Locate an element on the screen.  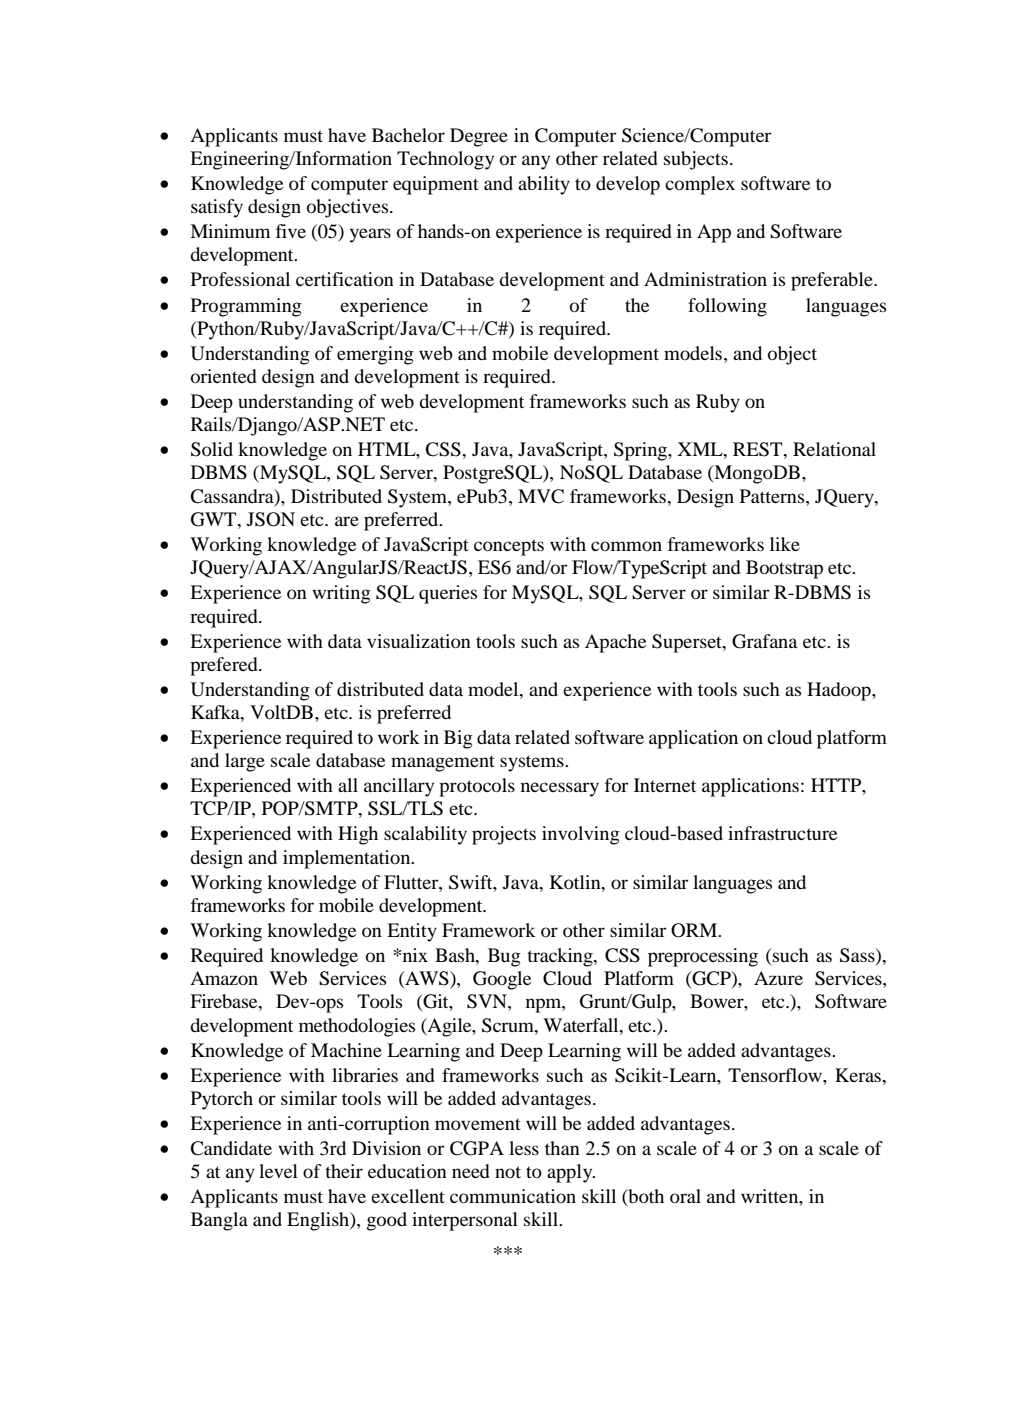
five is located at coordinates (291, 231).
